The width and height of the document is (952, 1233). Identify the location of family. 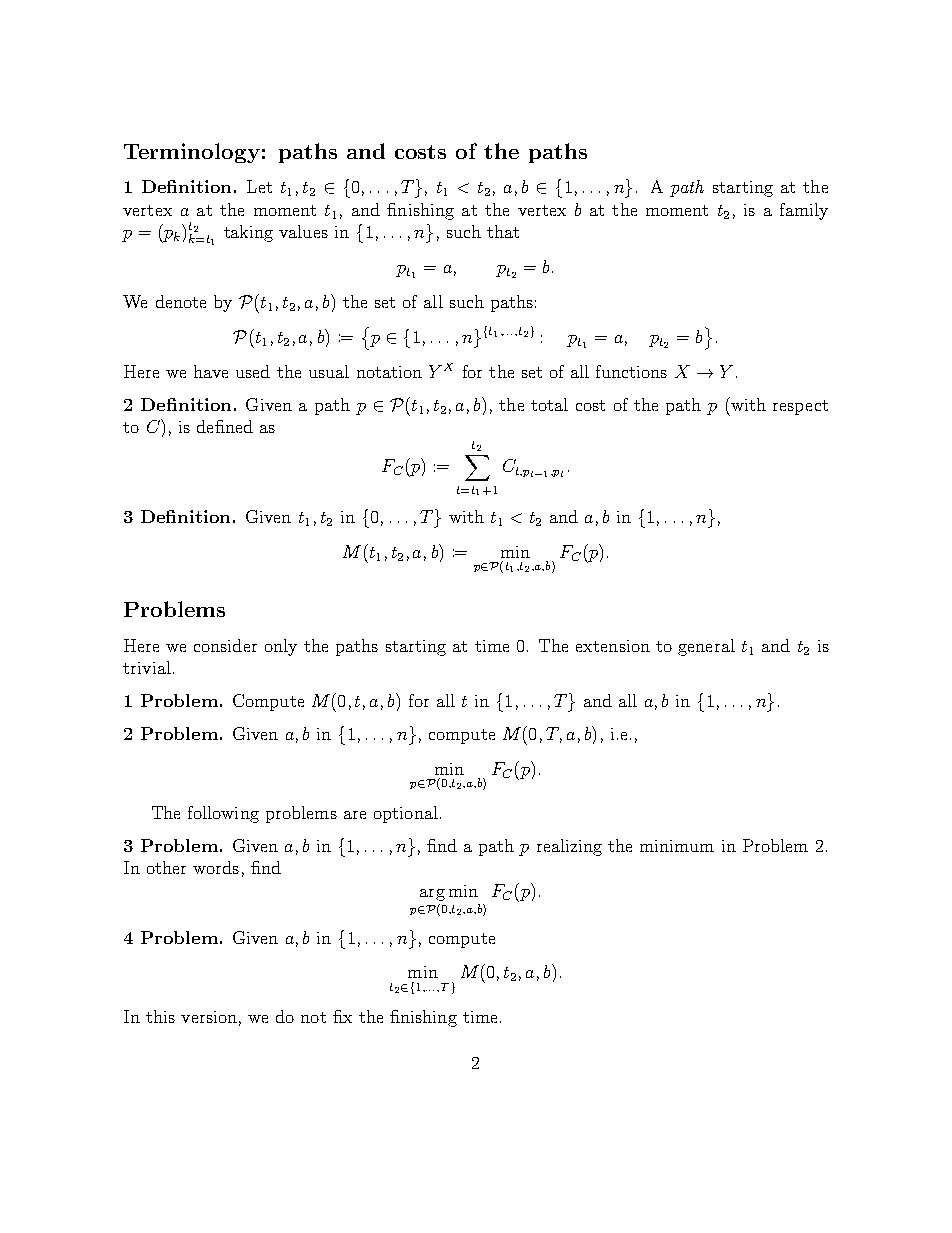
(804, 211).
